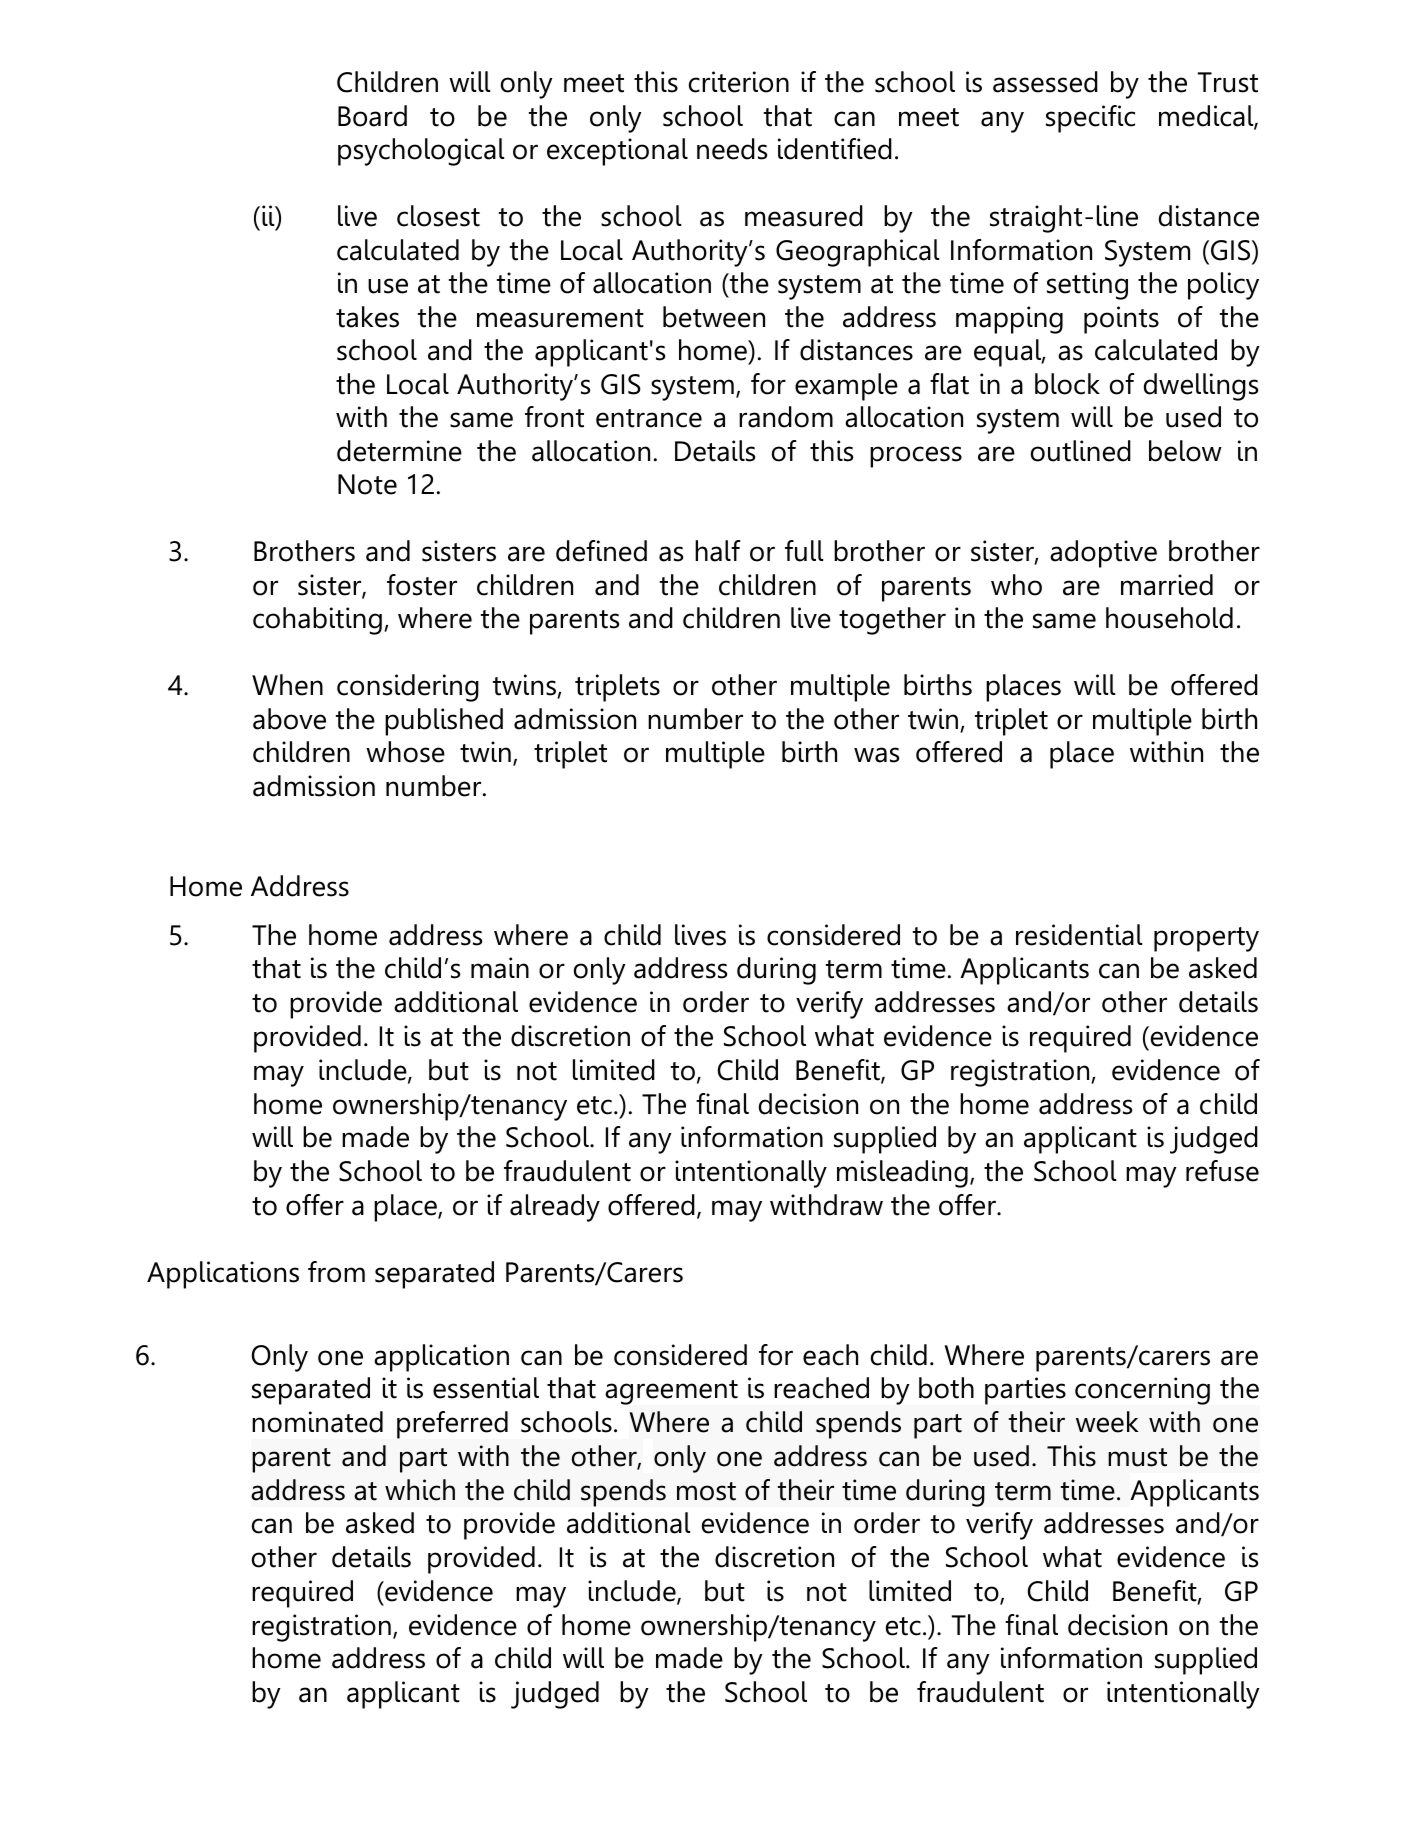  What do you see at coordinates (367, 484) in the document?
I see `Note` at bounding box center [367, 484].
